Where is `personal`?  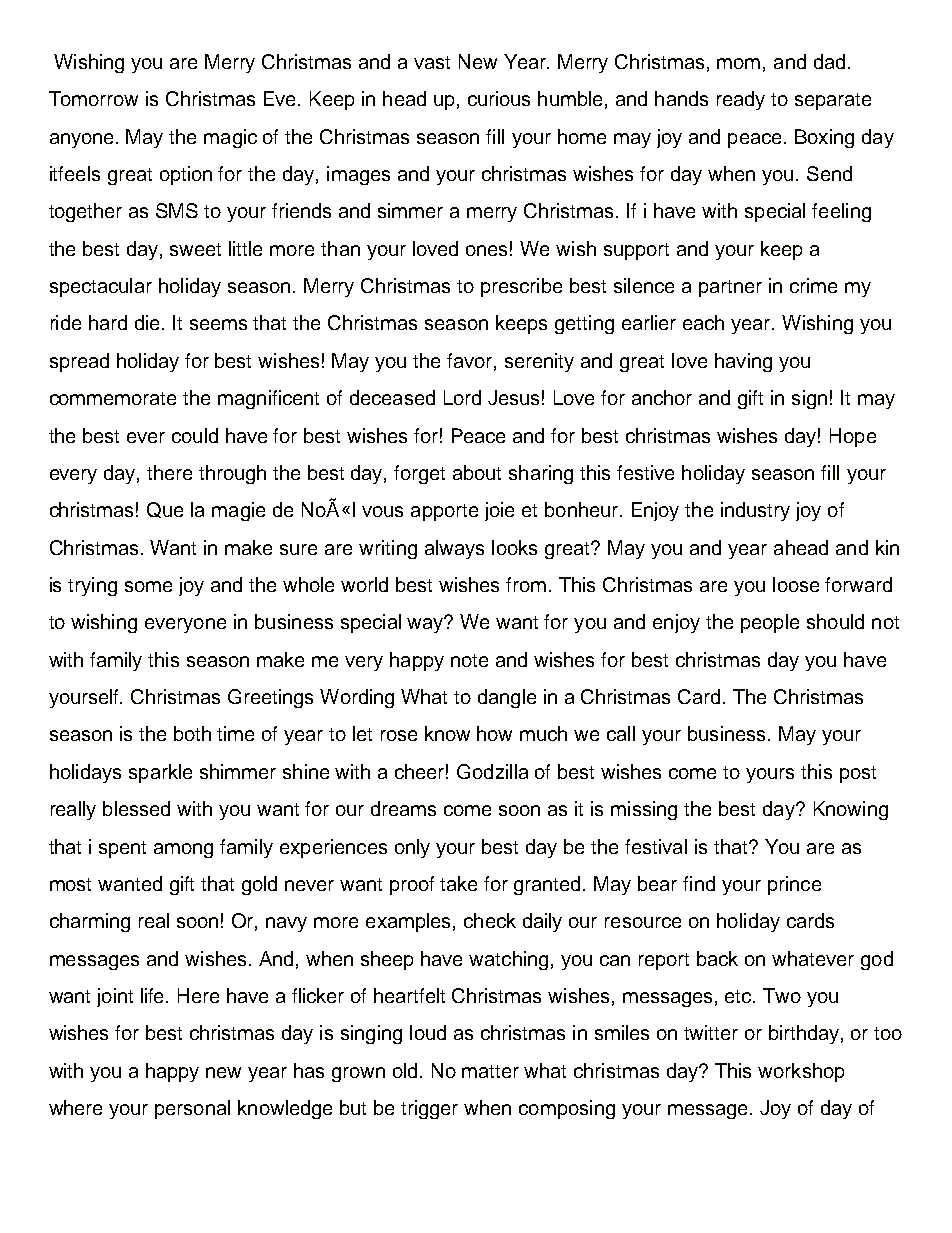
personal is located at coordinates (192, 1109).
